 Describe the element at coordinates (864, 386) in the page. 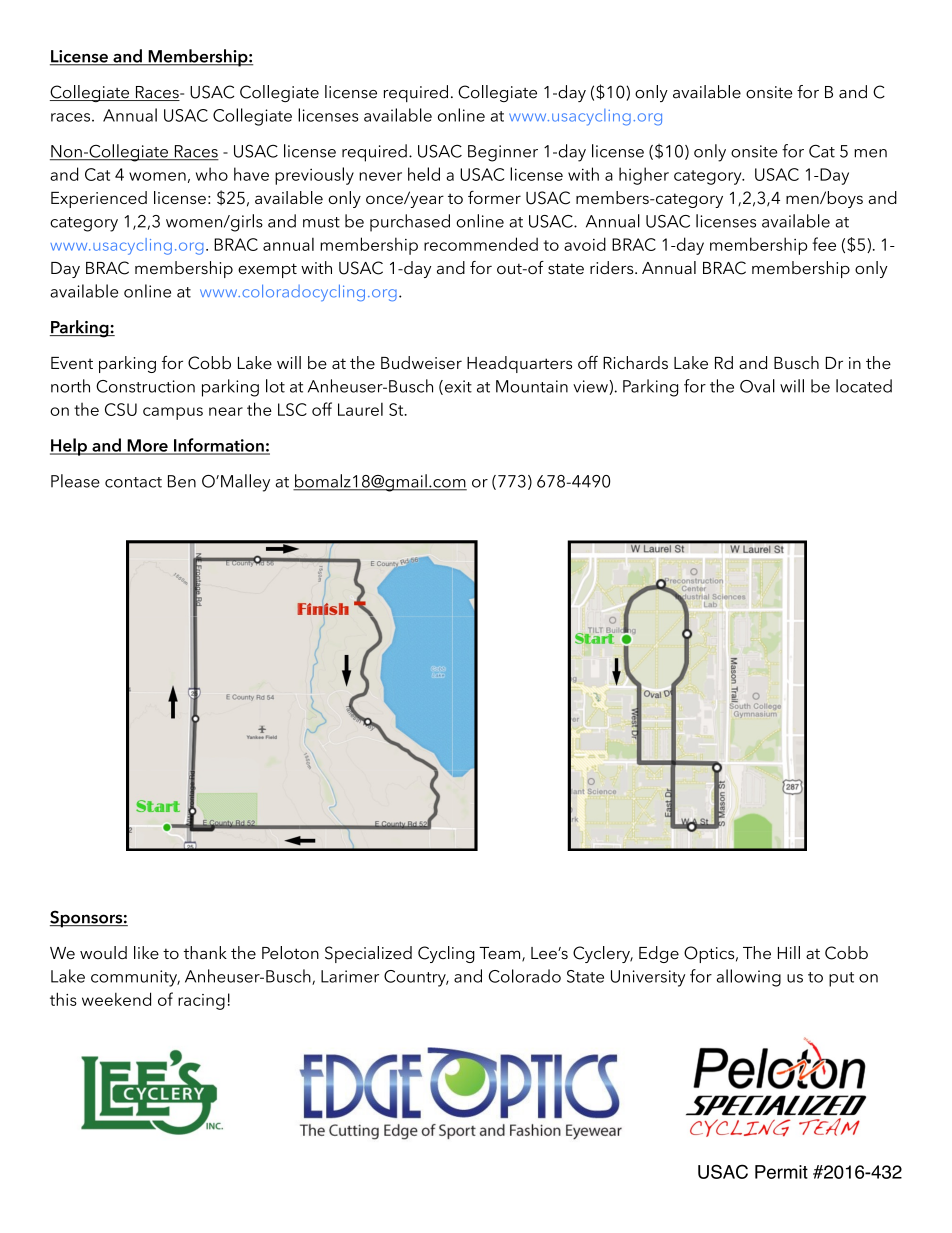

I see `located` at that location.
